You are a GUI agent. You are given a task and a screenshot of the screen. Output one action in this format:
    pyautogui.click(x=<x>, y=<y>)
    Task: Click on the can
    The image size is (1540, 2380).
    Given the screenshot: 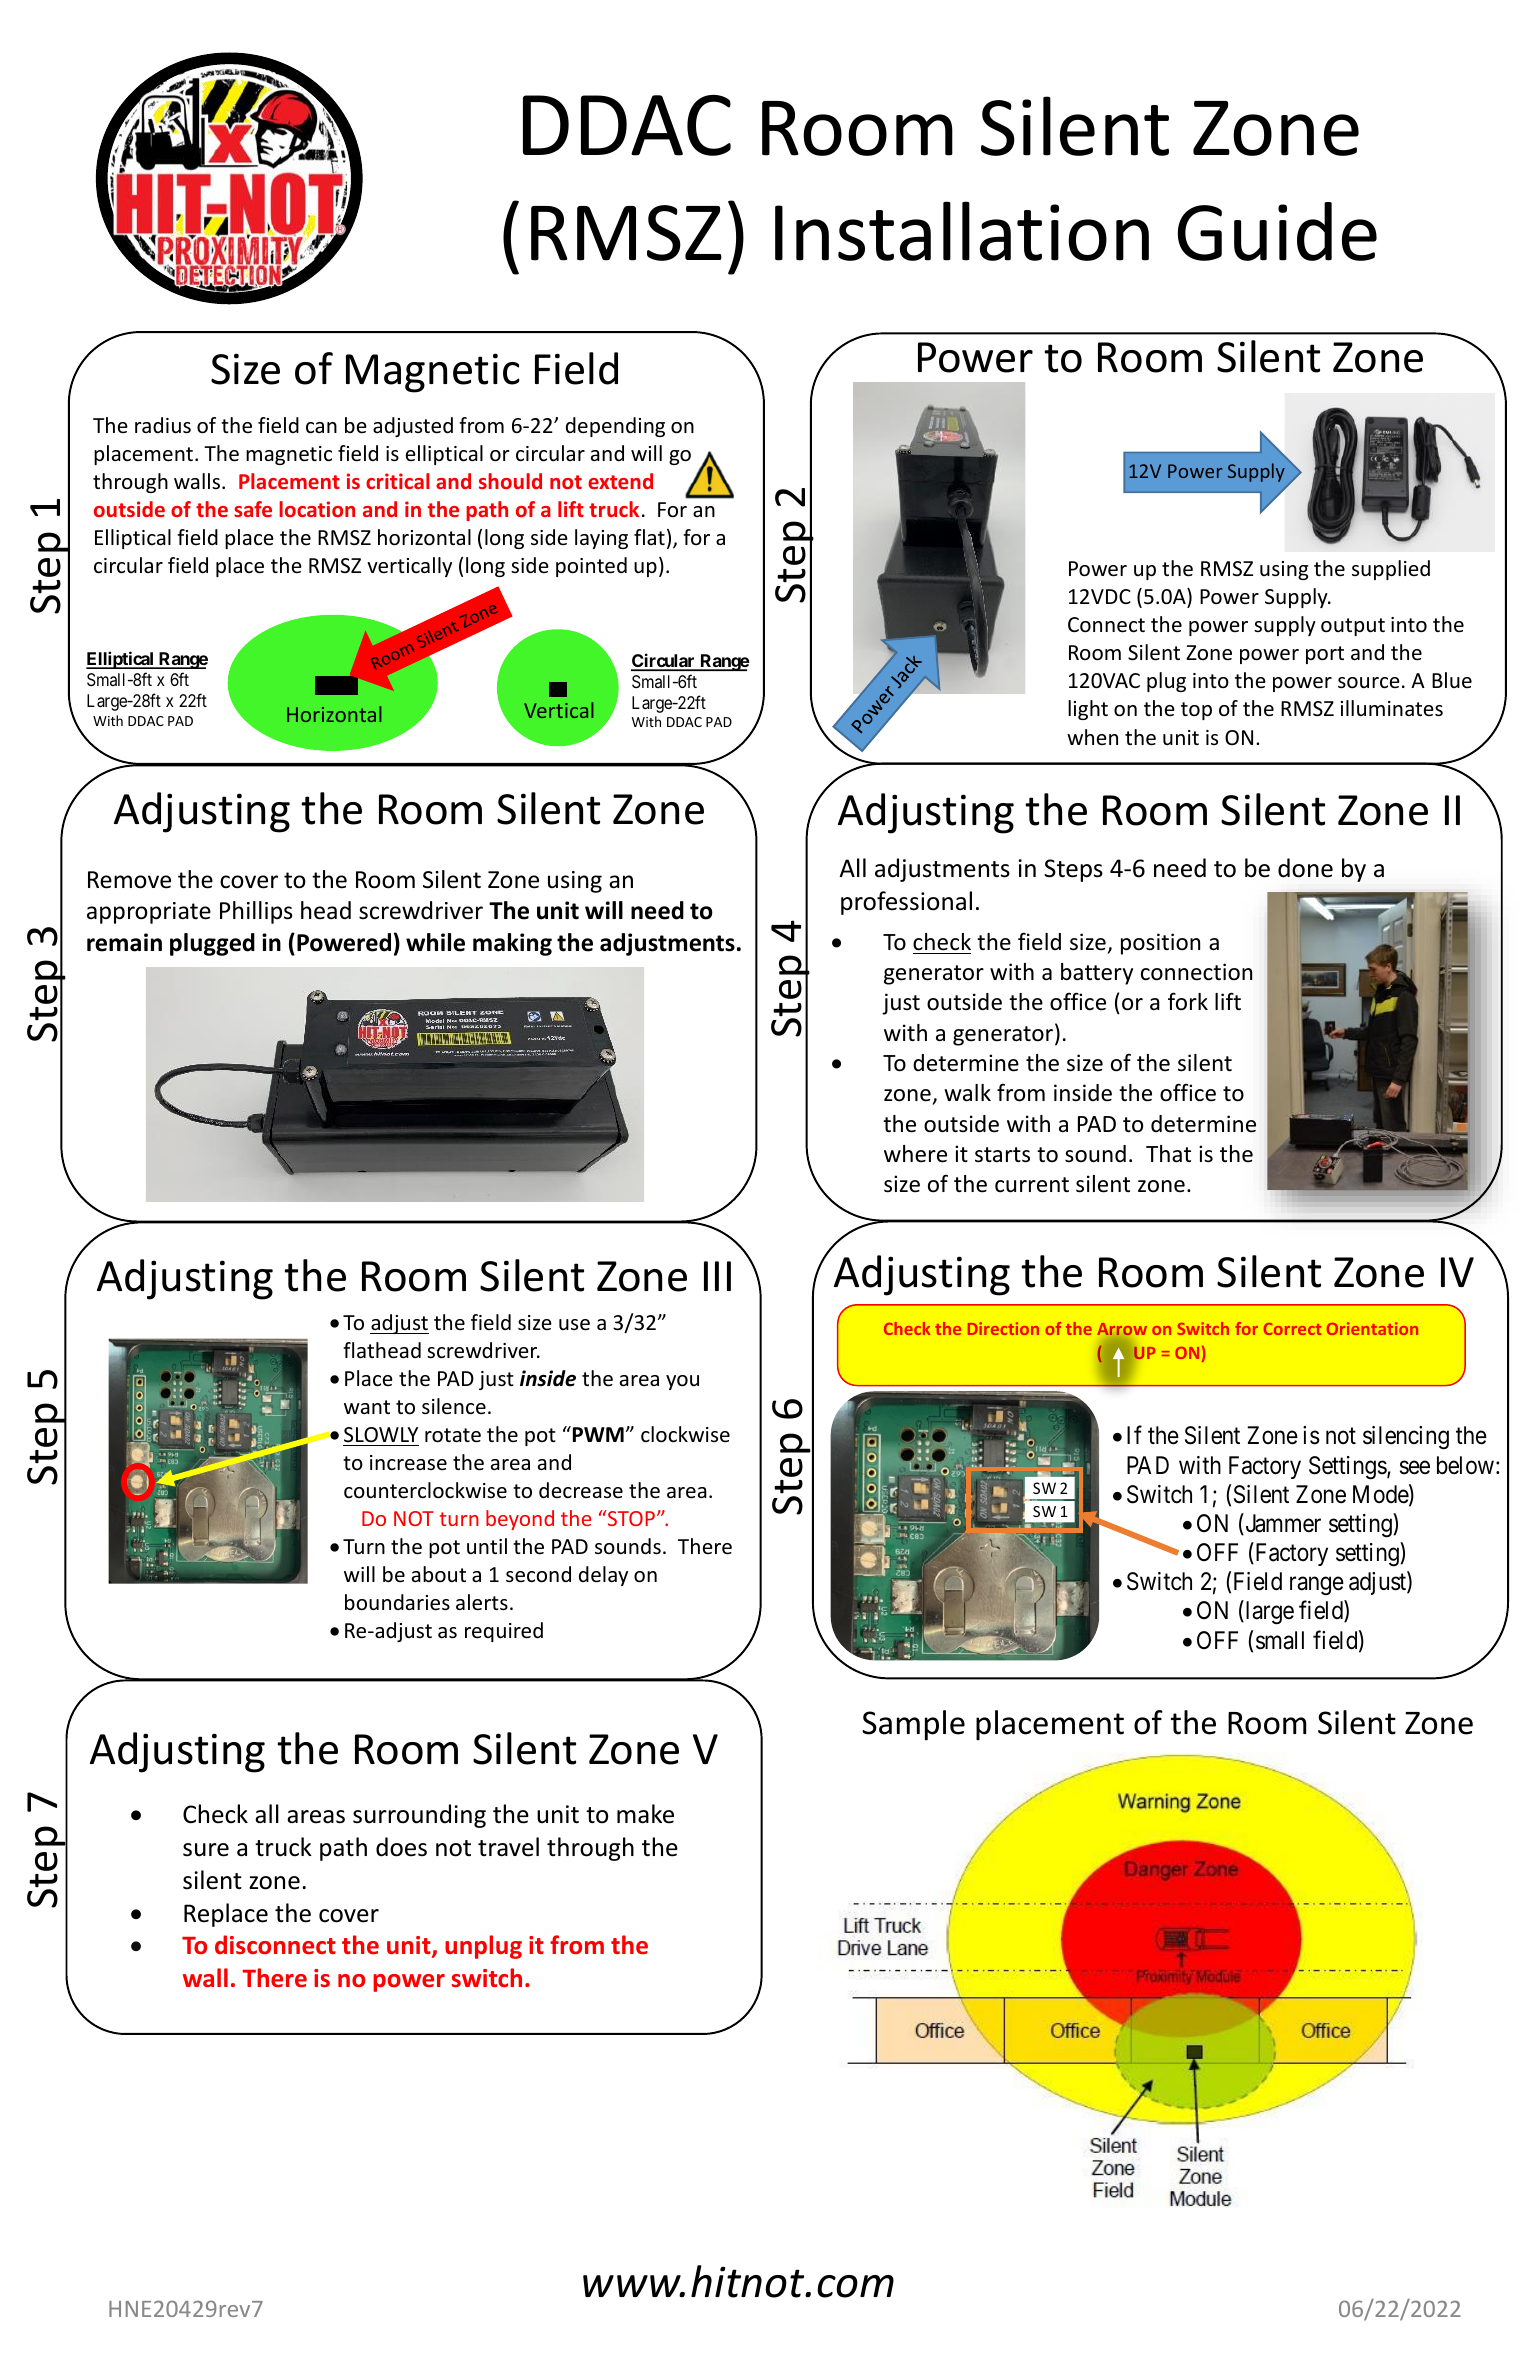 What is the action you would take?
    pyautogui.click(x=321, y=428)
